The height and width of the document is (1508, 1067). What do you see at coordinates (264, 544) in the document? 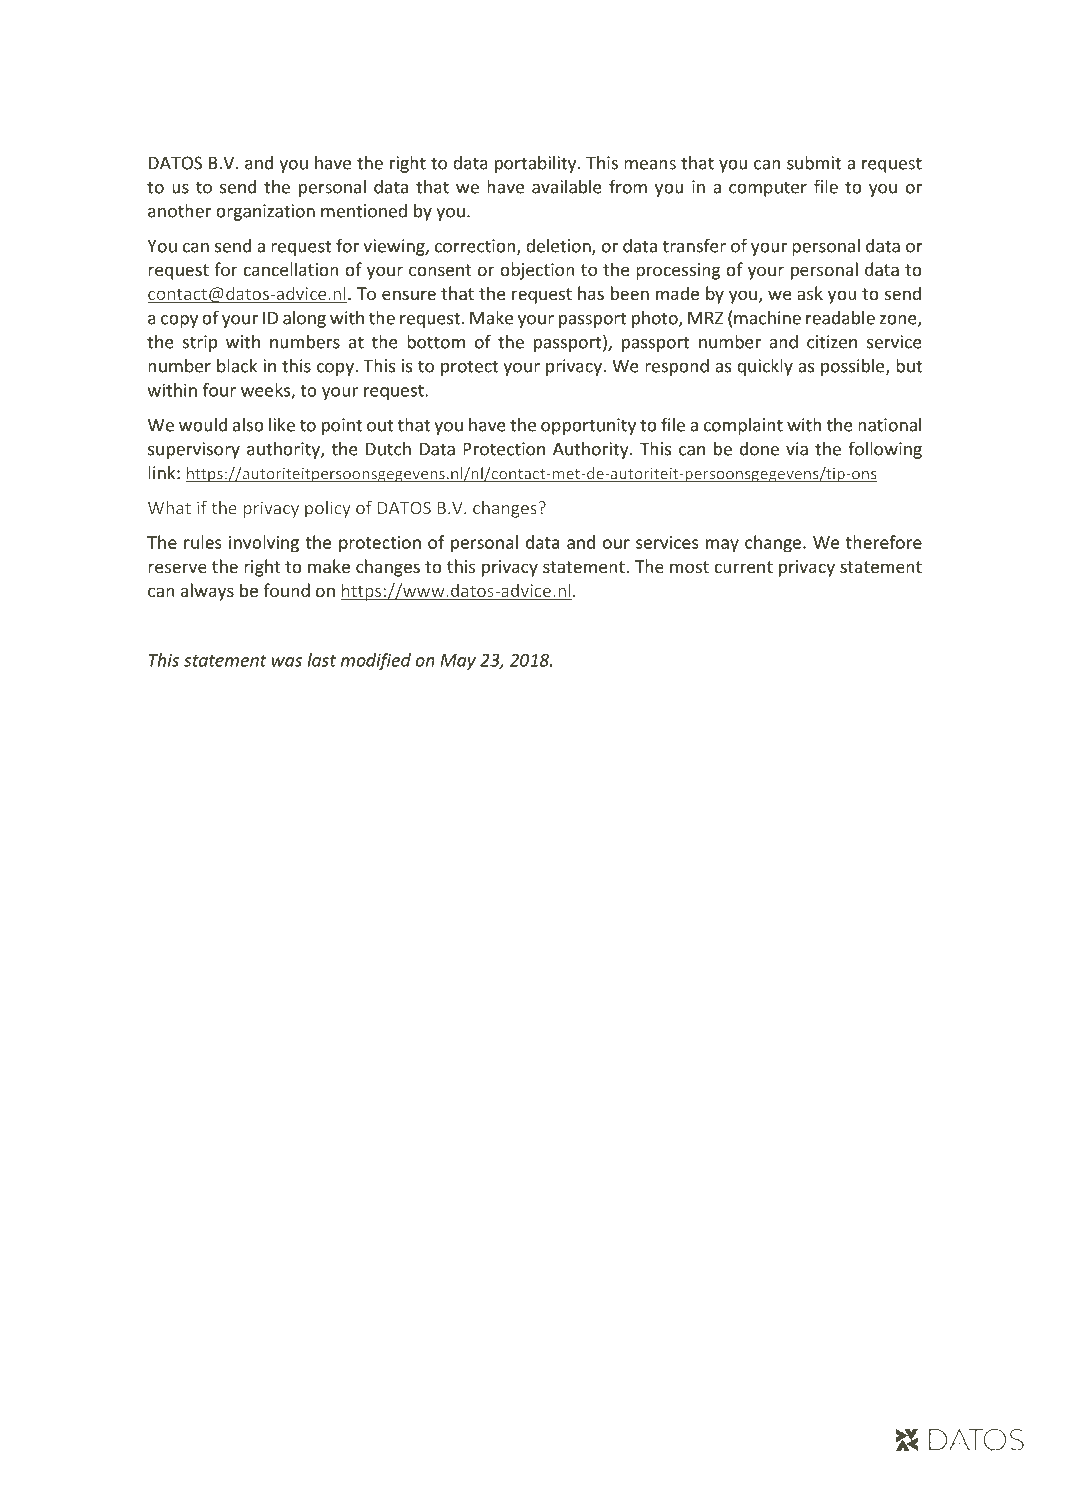
I see `involving` at bounding box center [264, 544].
